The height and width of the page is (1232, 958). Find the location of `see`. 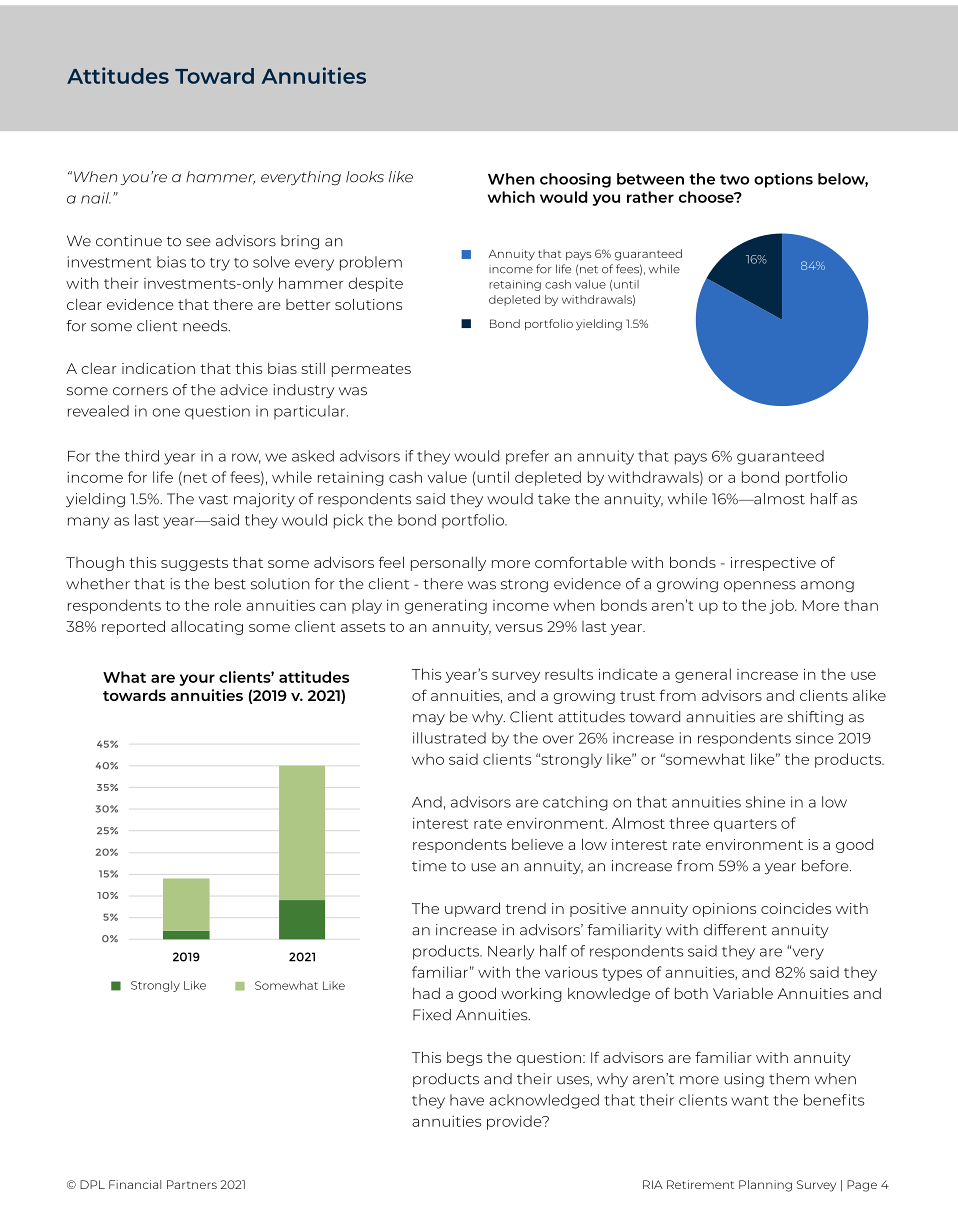

see is located at coordinates (198, 242).
